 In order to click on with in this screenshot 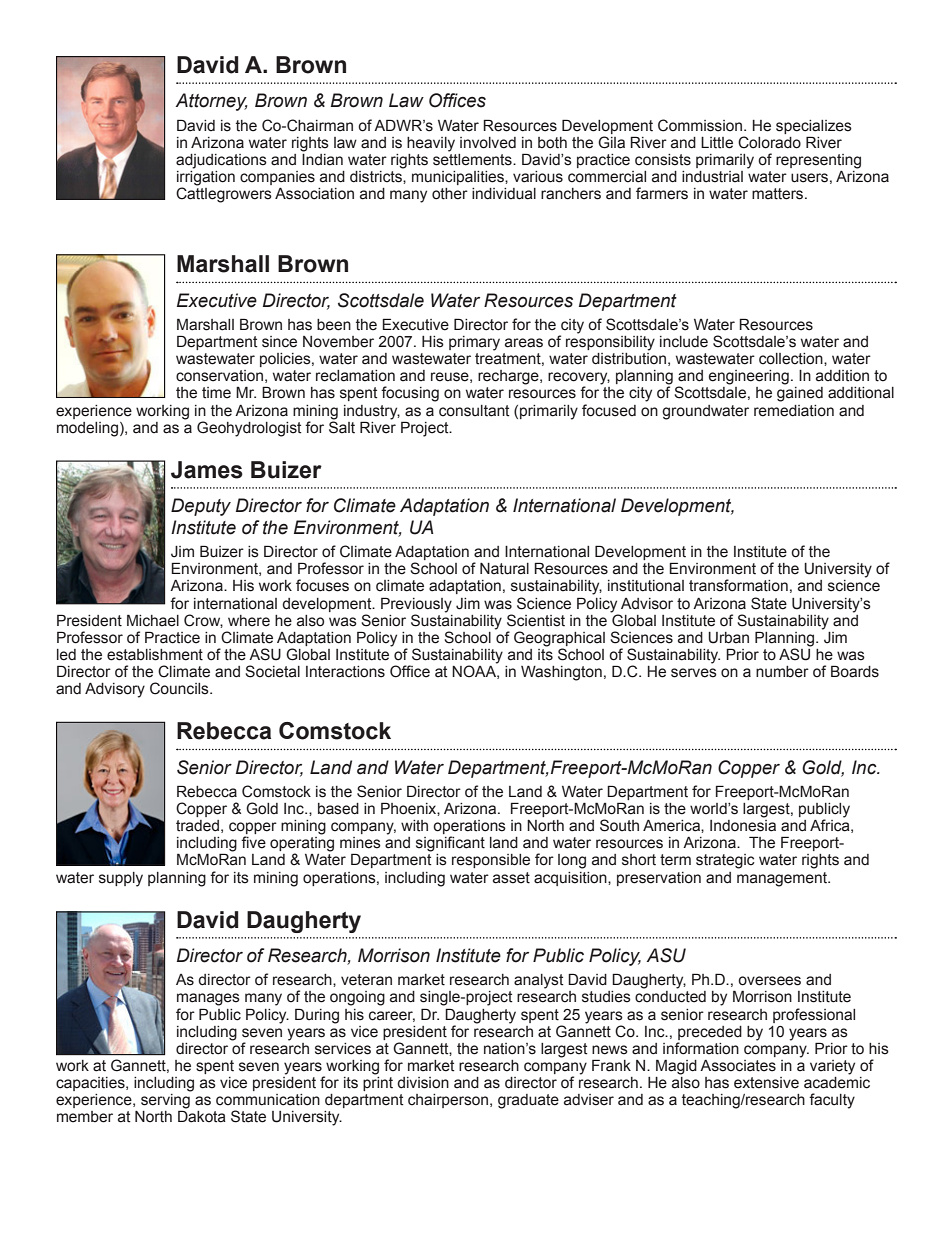, I will do `click(414, 826)`.
